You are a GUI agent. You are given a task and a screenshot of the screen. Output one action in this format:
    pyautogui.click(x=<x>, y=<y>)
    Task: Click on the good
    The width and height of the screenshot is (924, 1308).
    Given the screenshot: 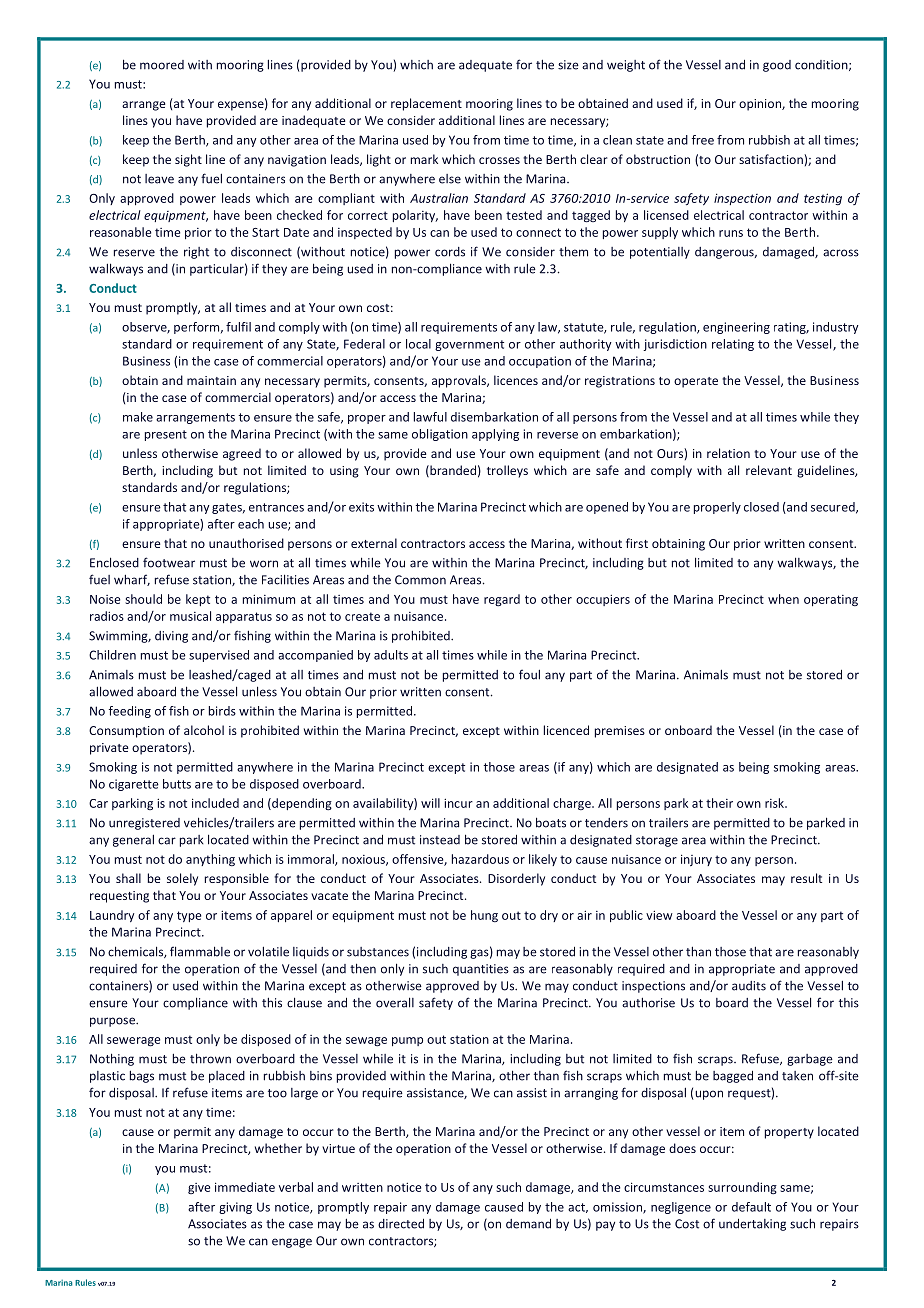 What is the action you would take?
    pyautogui.click(x=777, y=66)
